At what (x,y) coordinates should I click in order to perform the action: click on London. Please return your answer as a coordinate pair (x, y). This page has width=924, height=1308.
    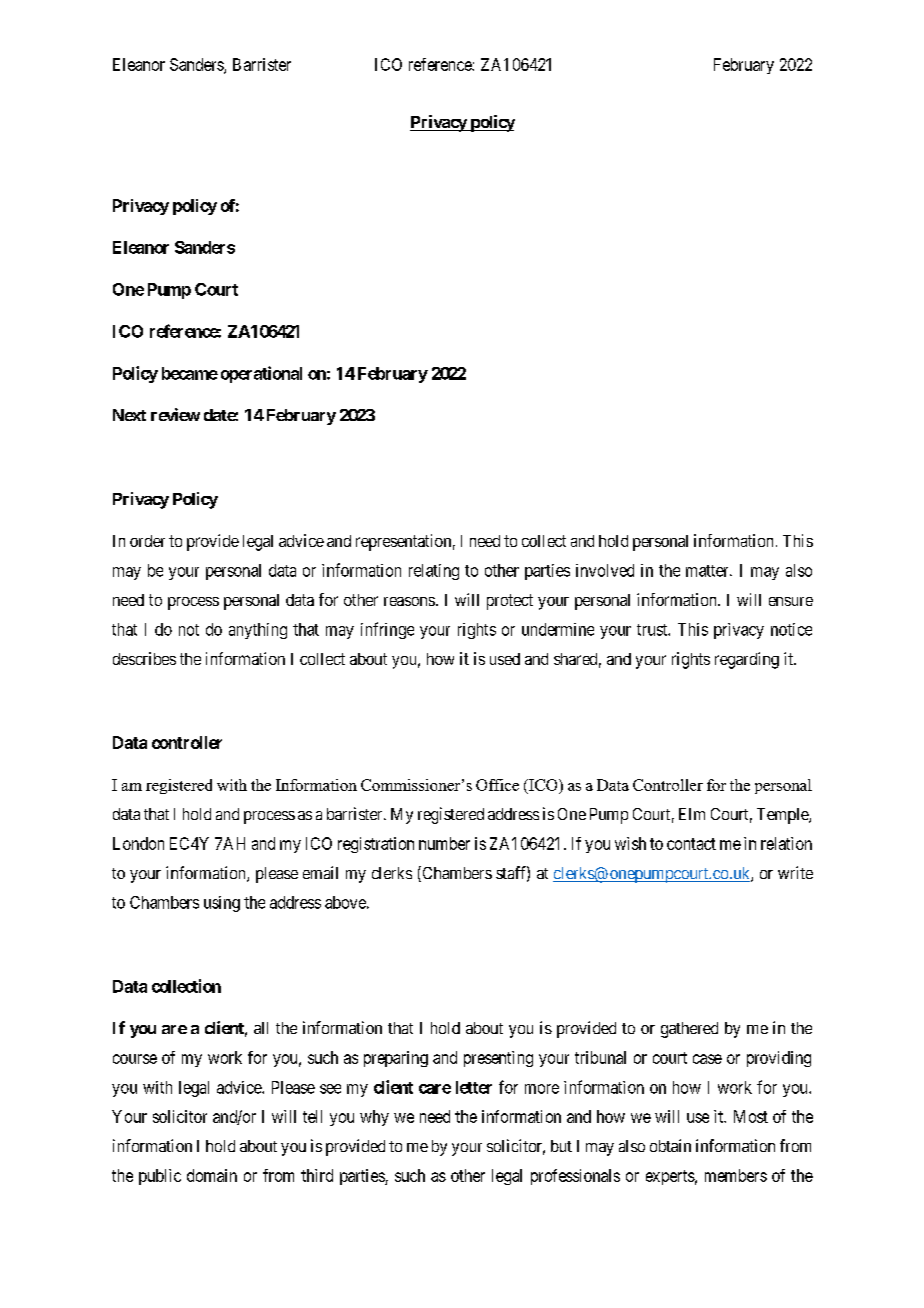
    Looking at the image, I should click on (138, 843).
